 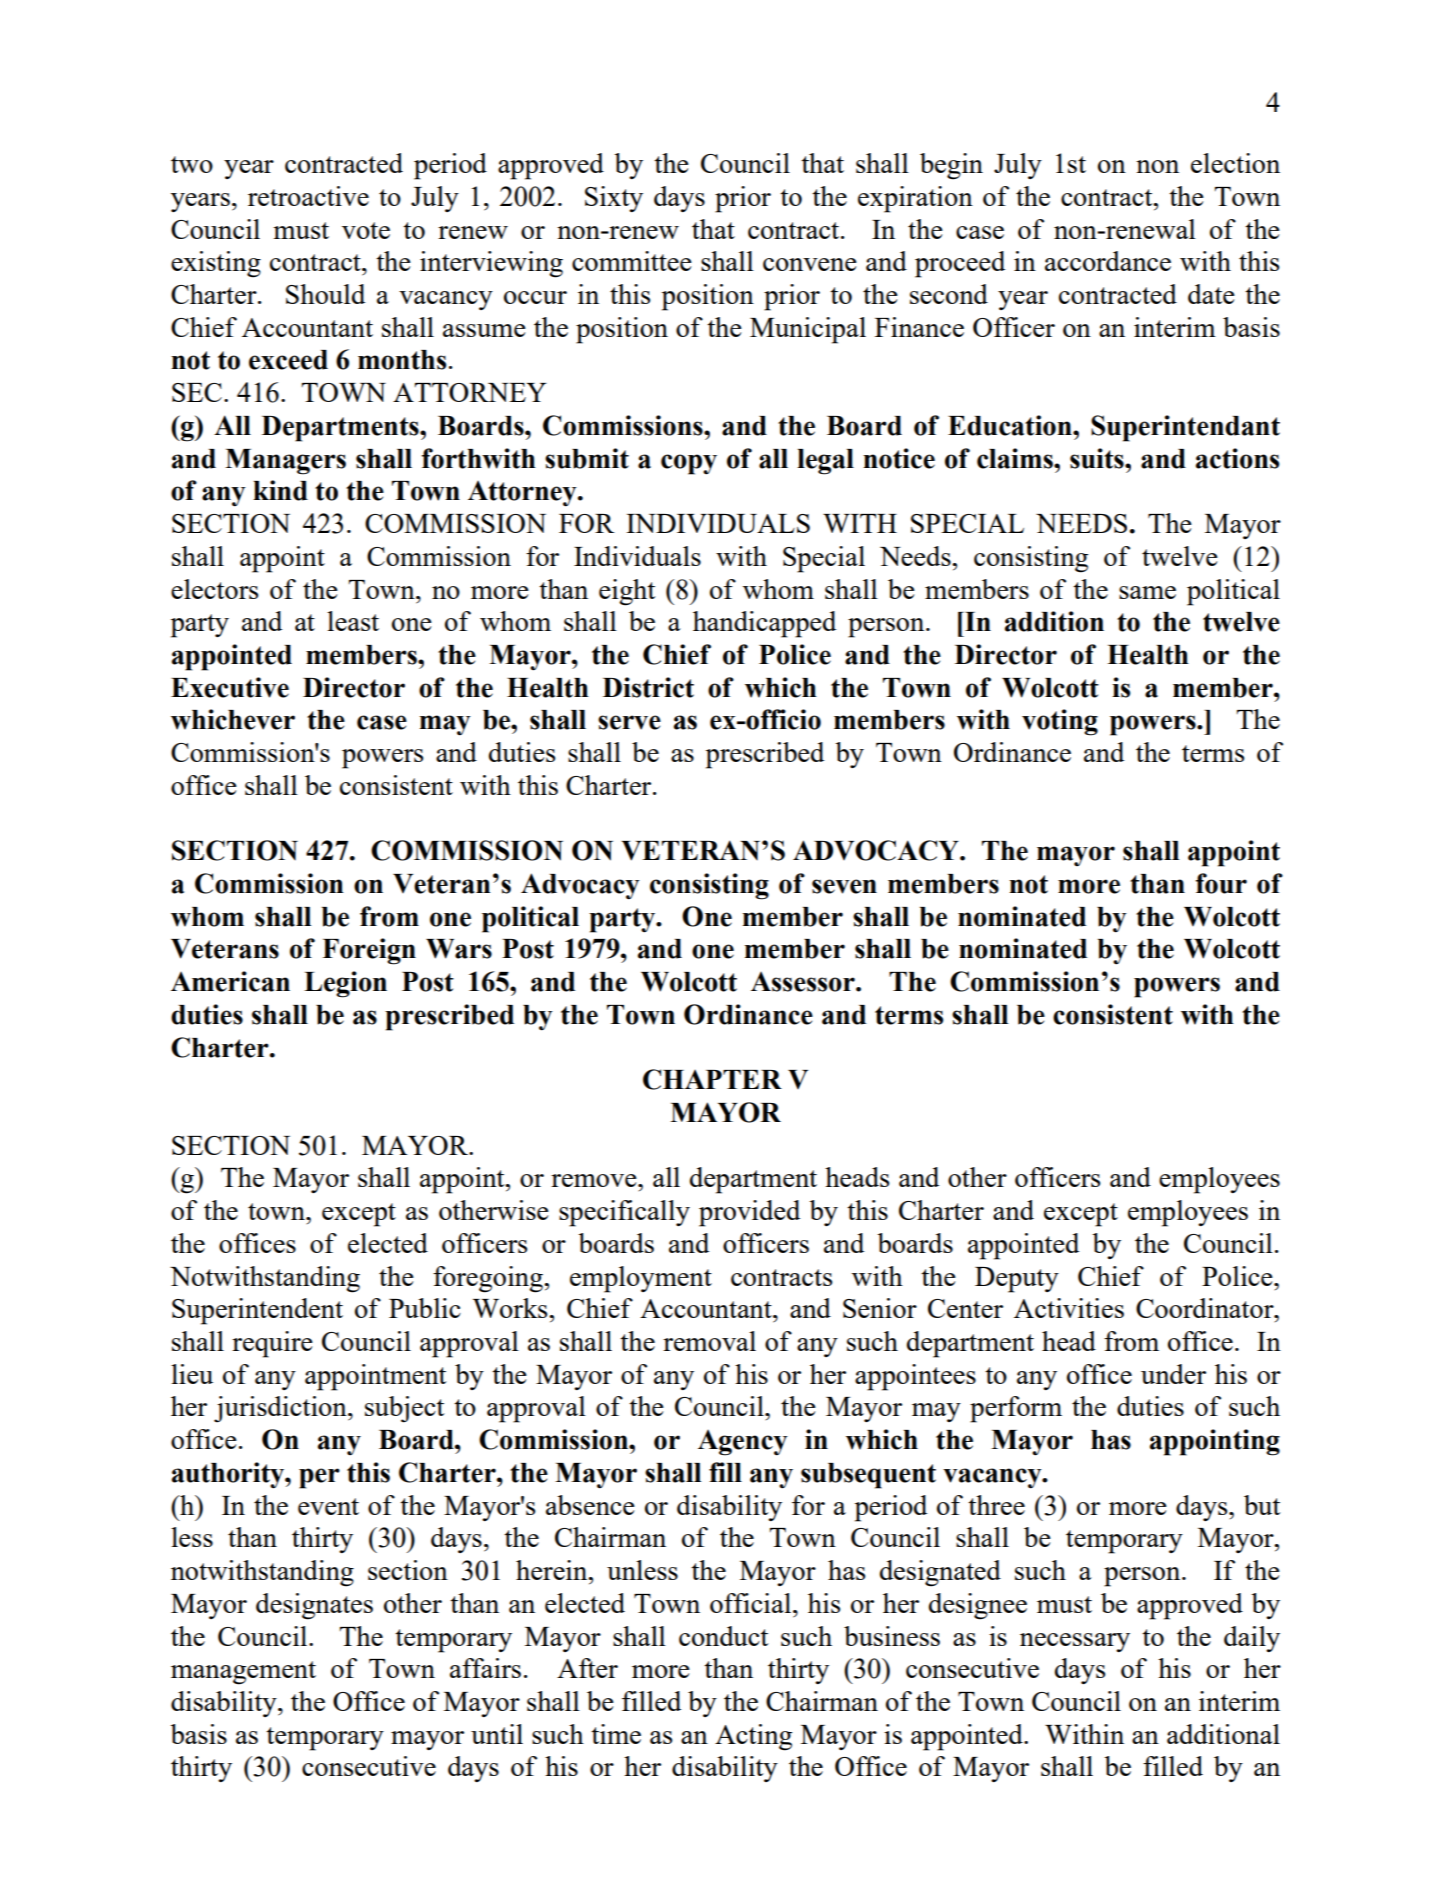 I want to click on convene, so click(x=810, y=264).
